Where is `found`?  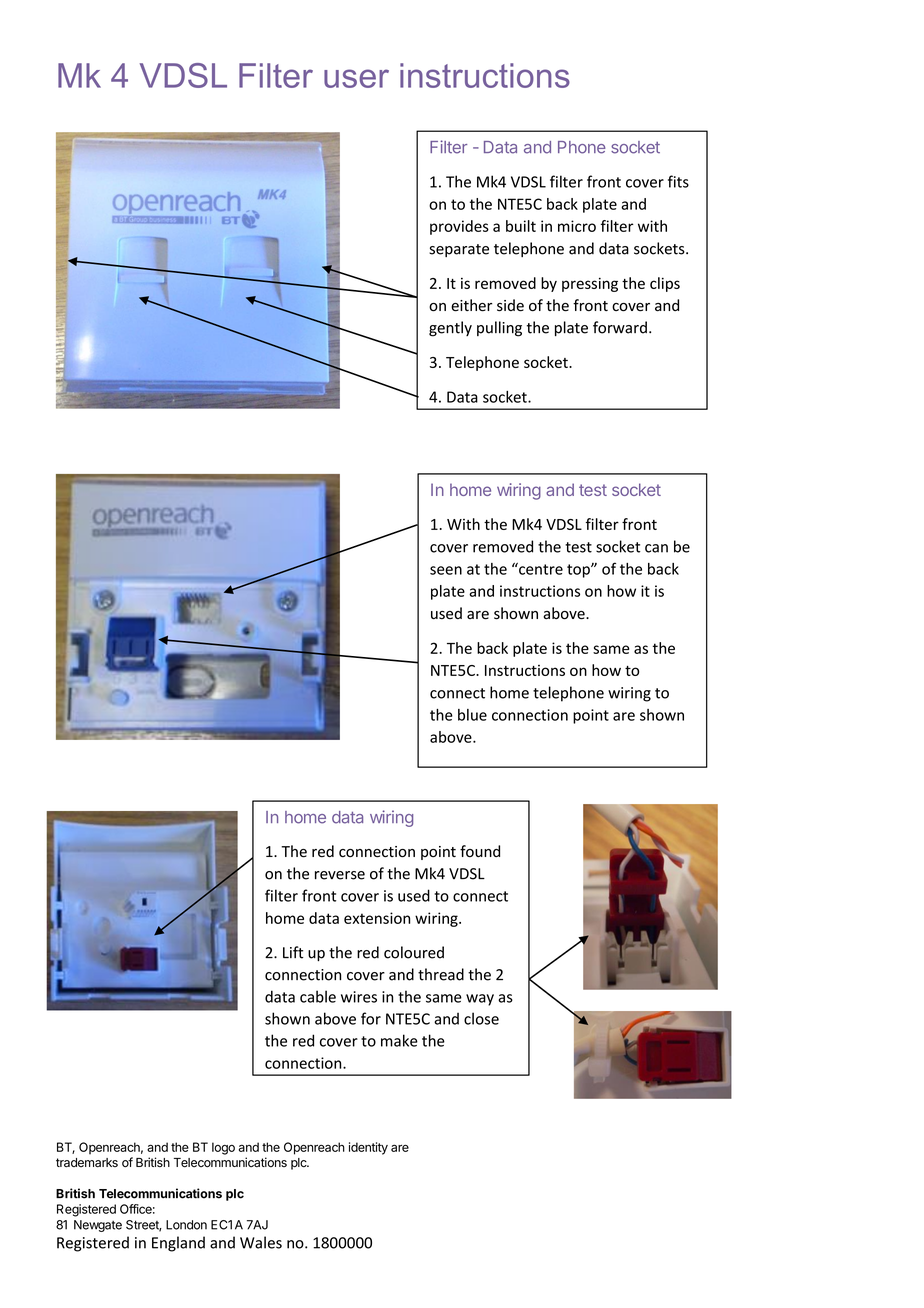
found is located at coordinates (480, 851).
